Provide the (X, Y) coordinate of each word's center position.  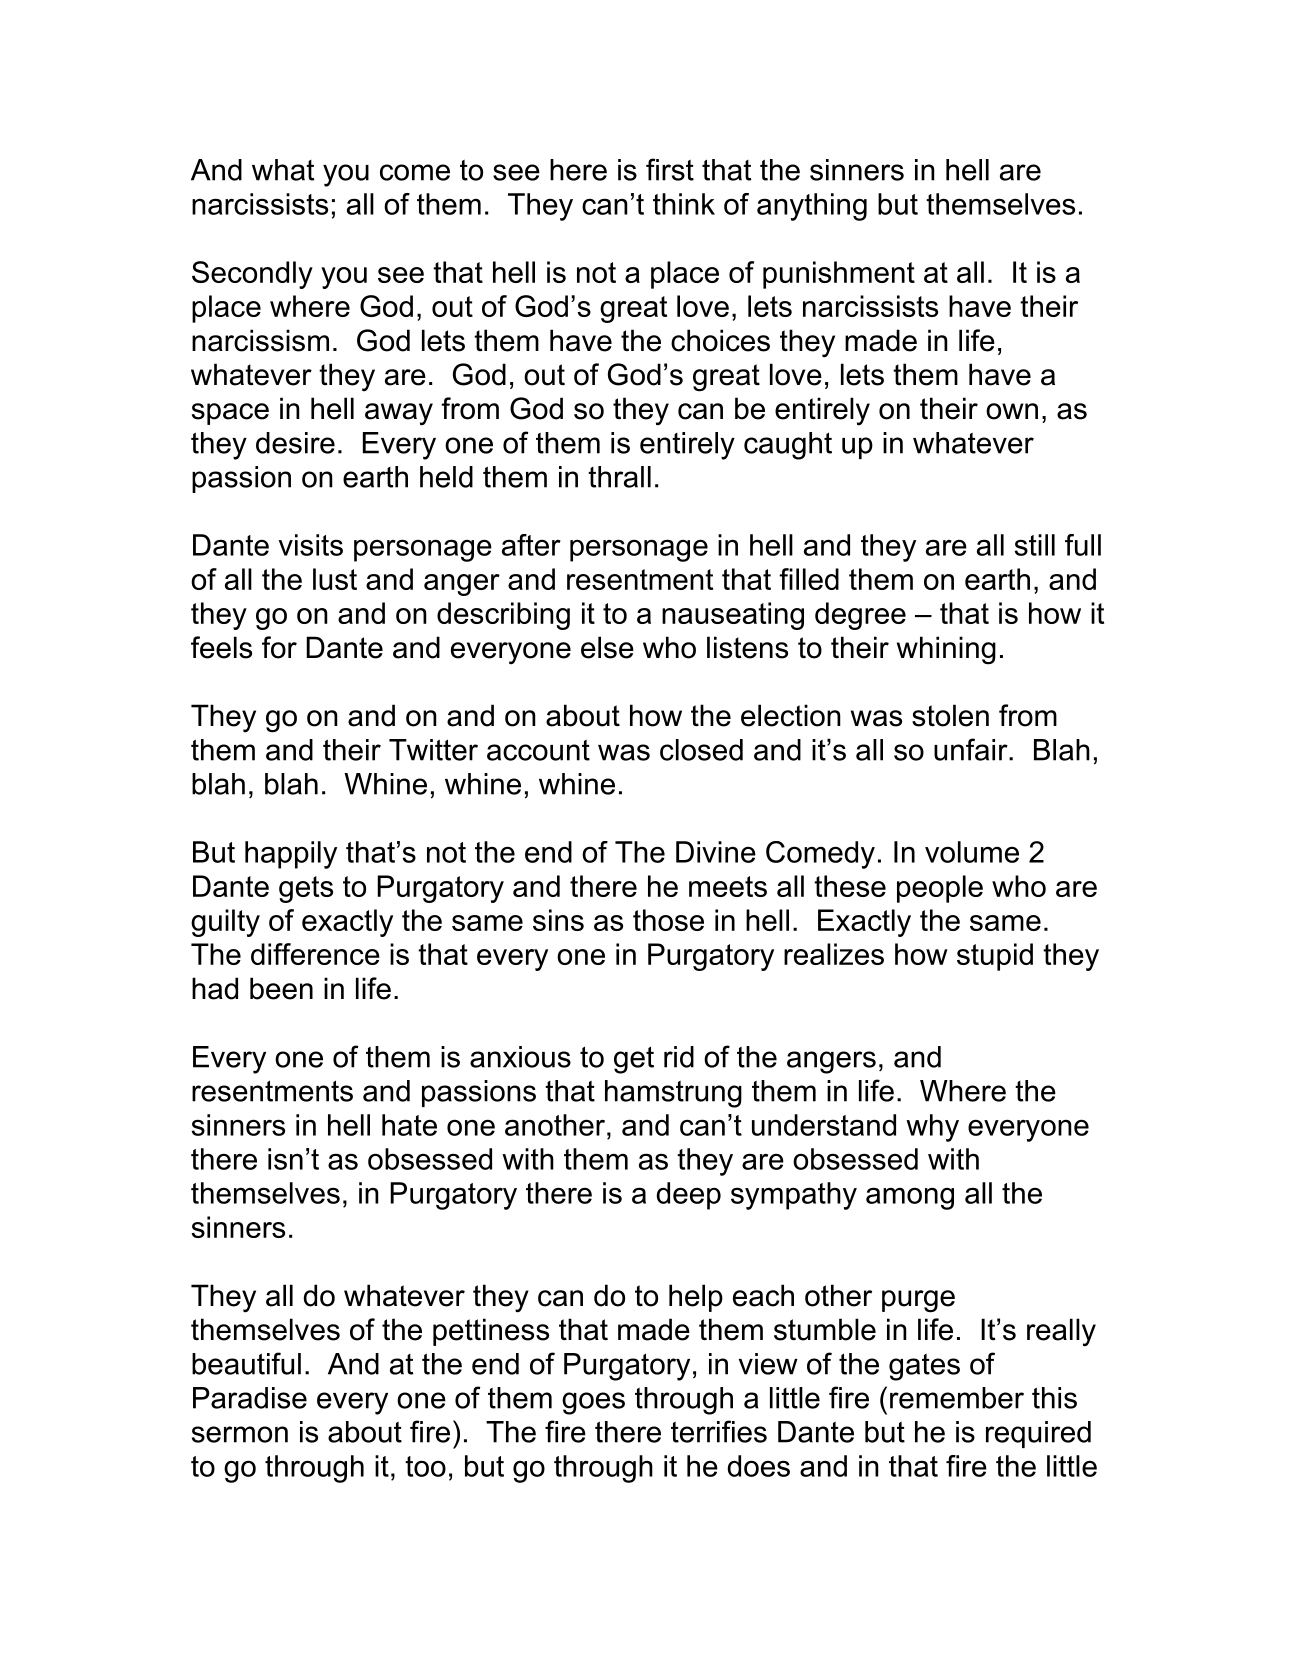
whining (946, 650)
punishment (839, 275)
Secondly (252, 275)
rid (679, 1057)
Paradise (250, 1398)
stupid (995, 957)
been (281, 988)
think (684, 204)
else (607, 647)
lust (335, 579)
